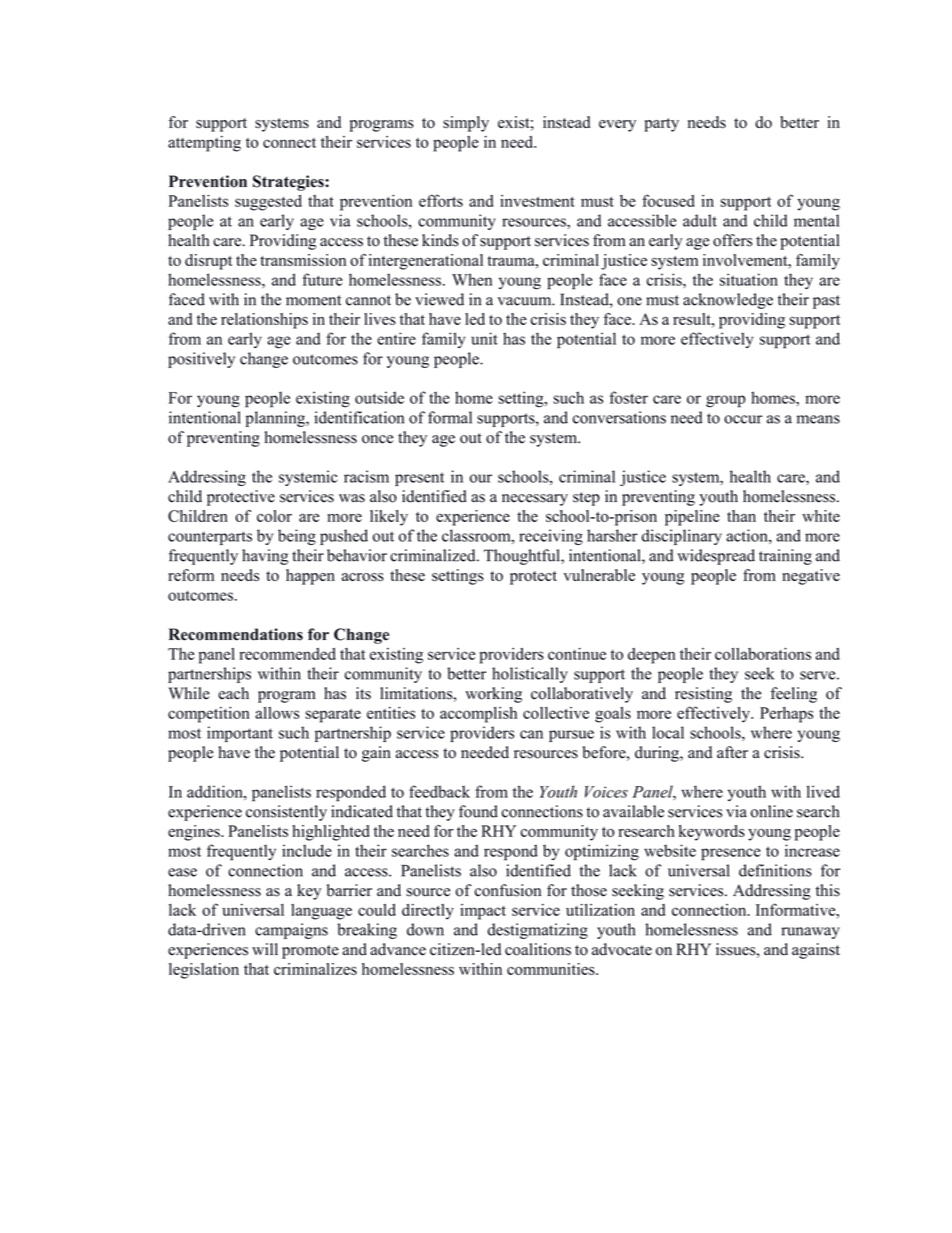 Image resolution: width=952 pixels, height=1233 pixels. What do you see at coordinates (661, 125) in the screenshot?
I see `party` at bounding box center [661, 125].
